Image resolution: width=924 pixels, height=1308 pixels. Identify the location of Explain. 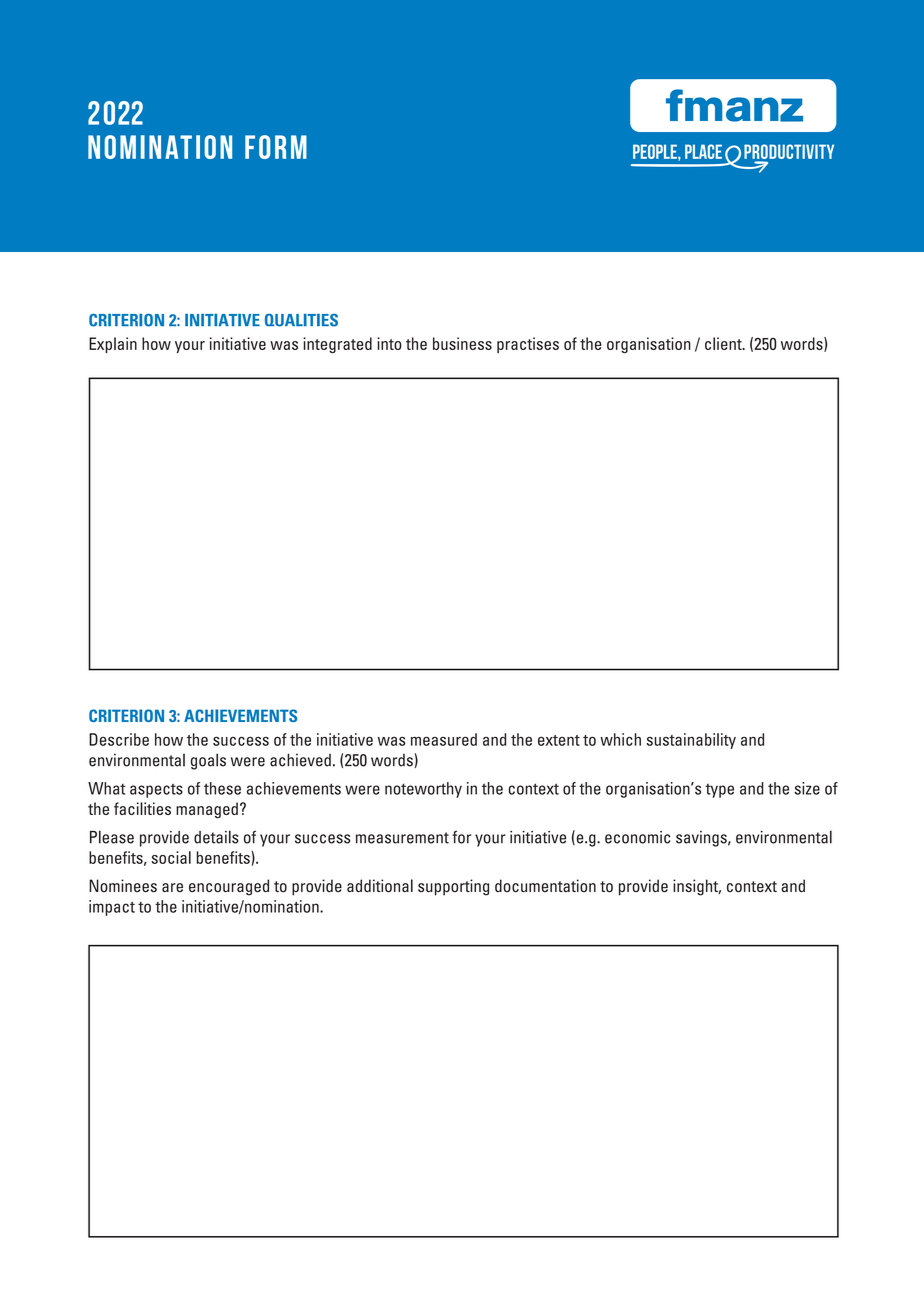
(113, 345).
